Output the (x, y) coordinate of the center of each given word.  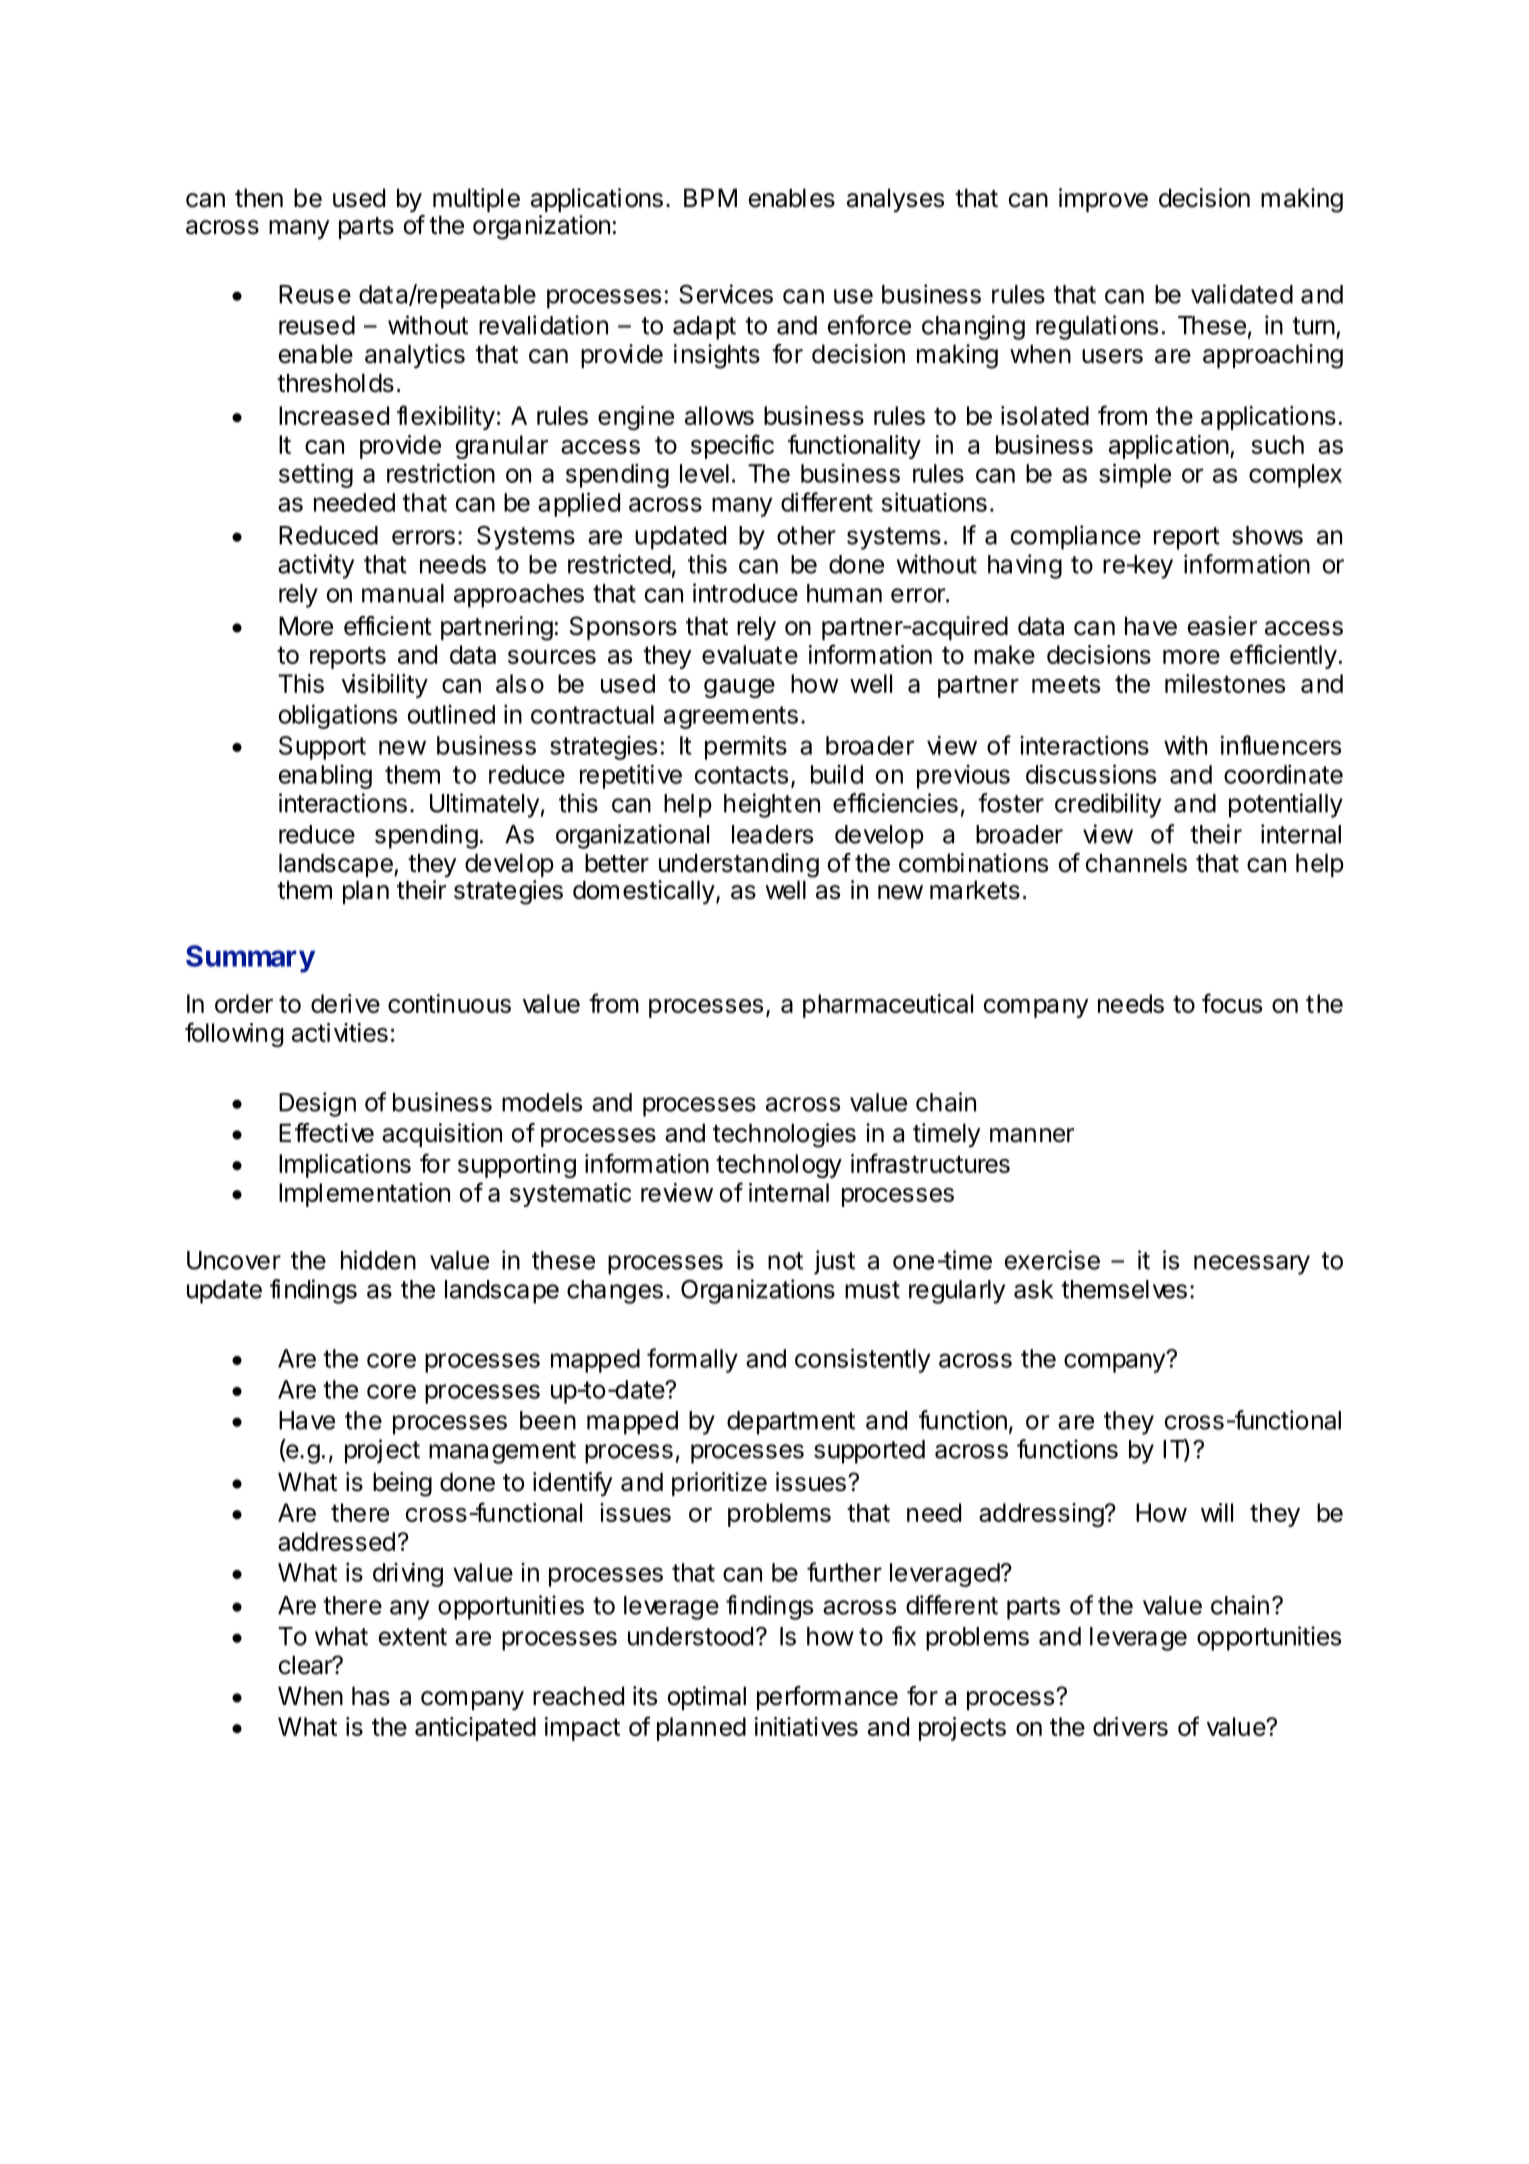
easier (1222, 626)
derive (345, 1003)
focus (1232, 1003)
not (785, 1261)
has (371, 1696)
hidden (378, 1260)
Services (726, 294)
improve (1103, 200)
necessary (1252, 1265)
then (259, 198)
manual (403, 593)
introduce (745, 593)
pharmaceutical (888, 1006)
